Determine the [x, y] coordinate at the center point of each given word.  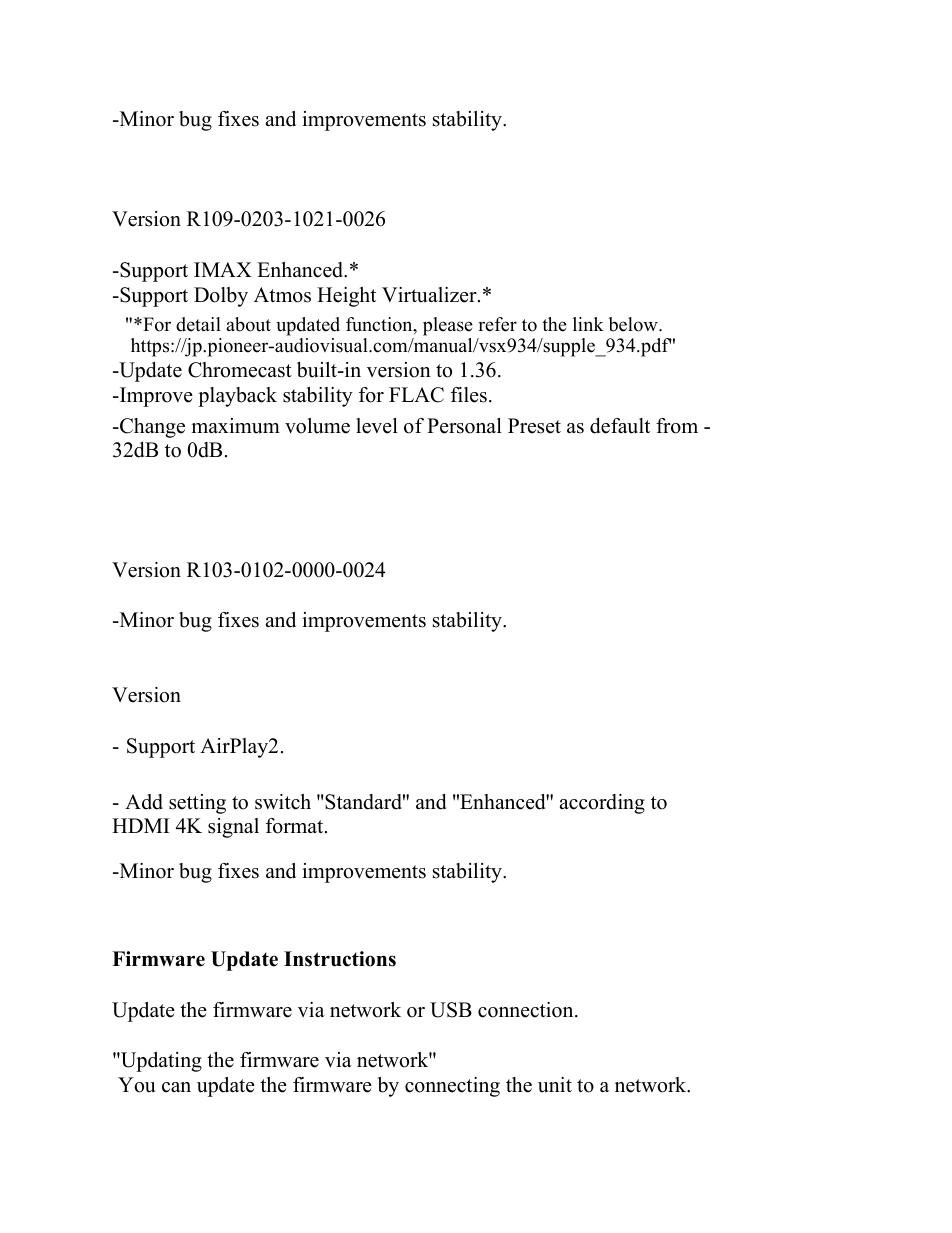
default [620, 426]
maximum [235, 426]
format [296, 826]
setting [197, 804]
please [448, 326]
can [176, 1087]
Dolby [221, 297]
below [634, 324]
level [377, 426]
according [602, 804]
